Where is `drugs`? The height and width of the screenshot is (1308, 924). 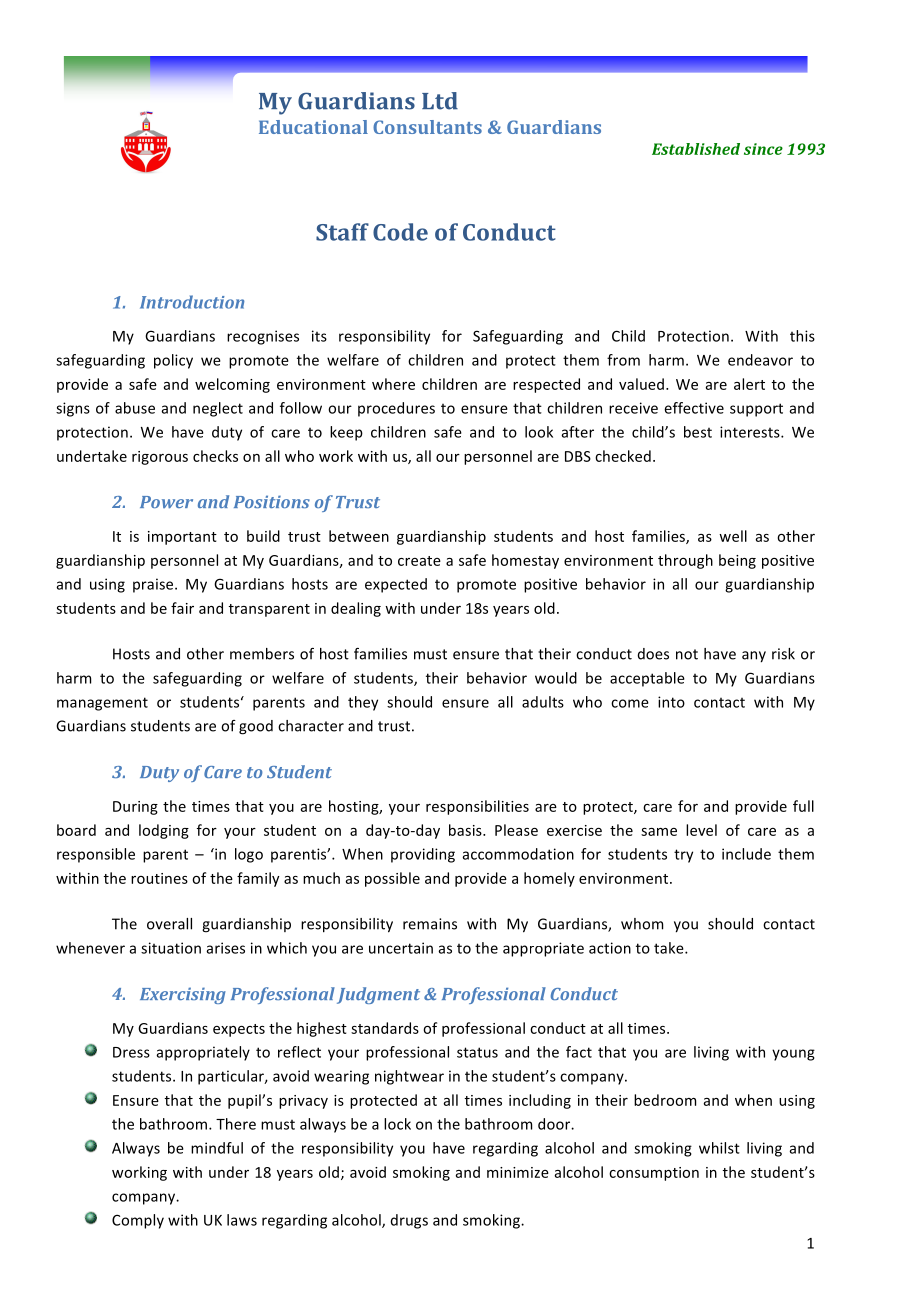 drugs is located at coordinates (409, 1221).
